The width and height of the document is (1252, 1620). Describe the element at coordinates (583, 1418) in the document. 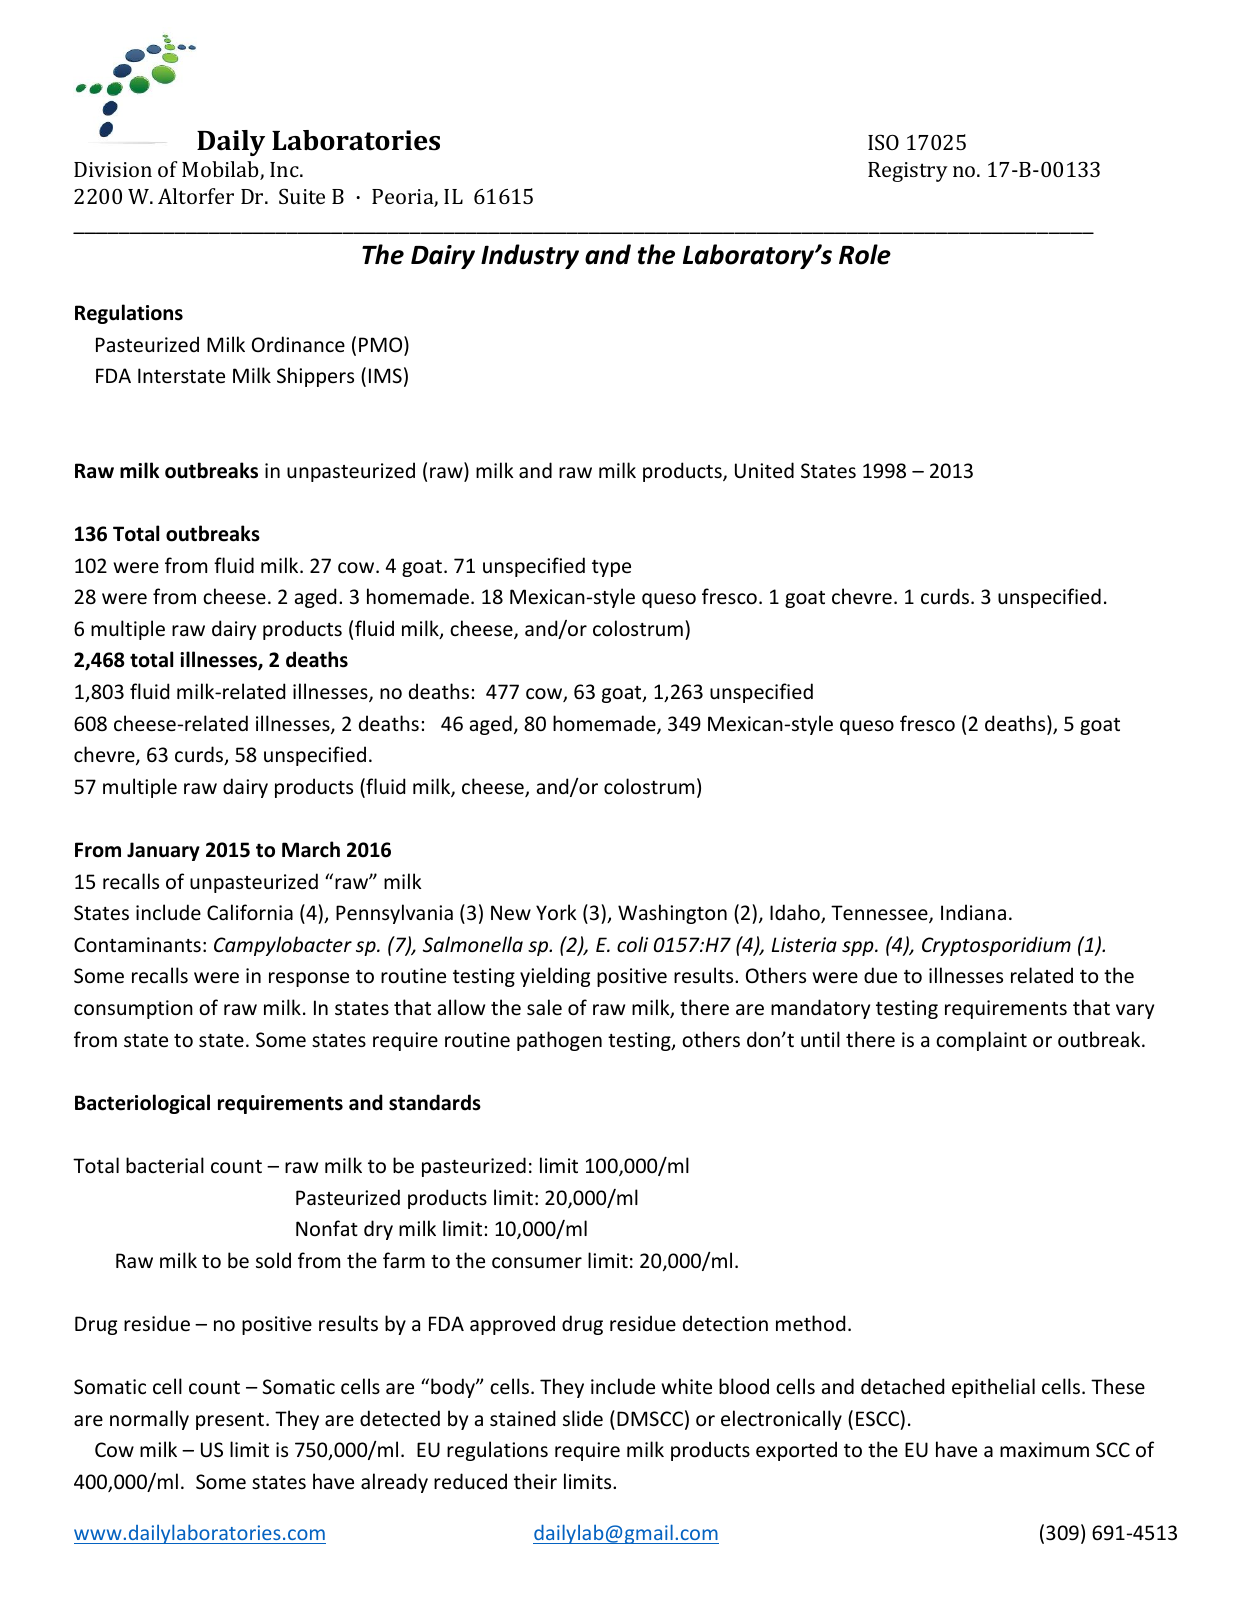

I see `slide` at that location.
